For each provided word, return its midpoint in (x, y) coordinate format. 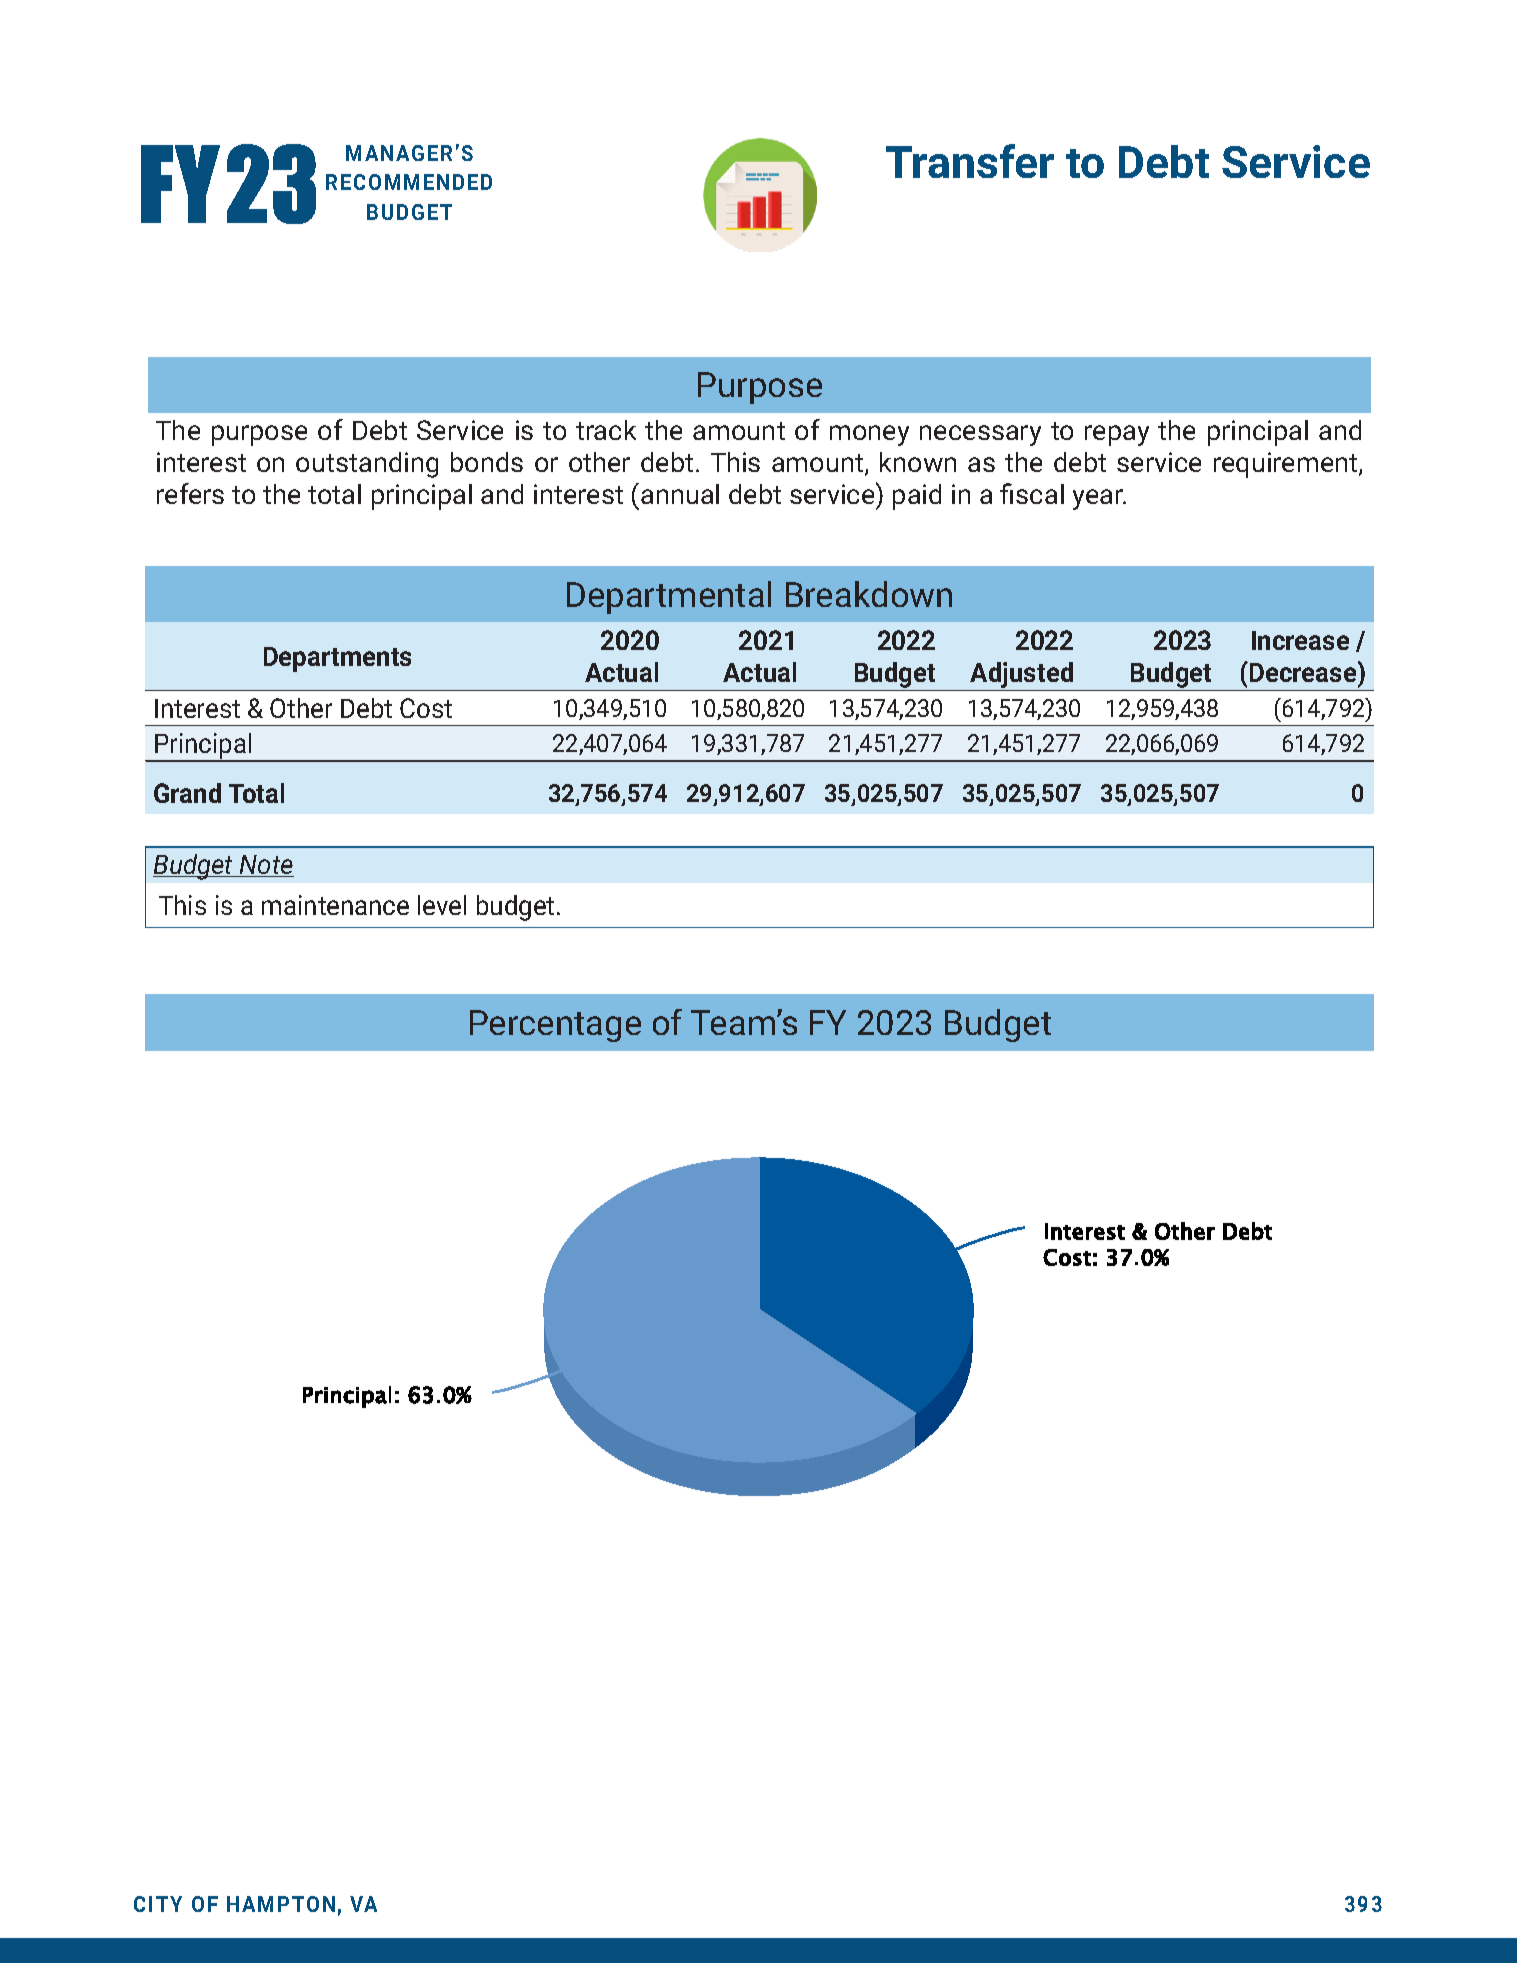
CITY (158, 1904)
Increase (1300, 640)
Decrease (1303, 671)
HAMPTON (281, 1904)
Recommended (409, 182)
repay (1117, 435)
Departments (337, 659)
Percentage (555, 1026)
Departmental (669, 597)
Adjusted (1022, 676)
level (442, 905)
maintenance (335, 905)
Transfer (970, 161)
